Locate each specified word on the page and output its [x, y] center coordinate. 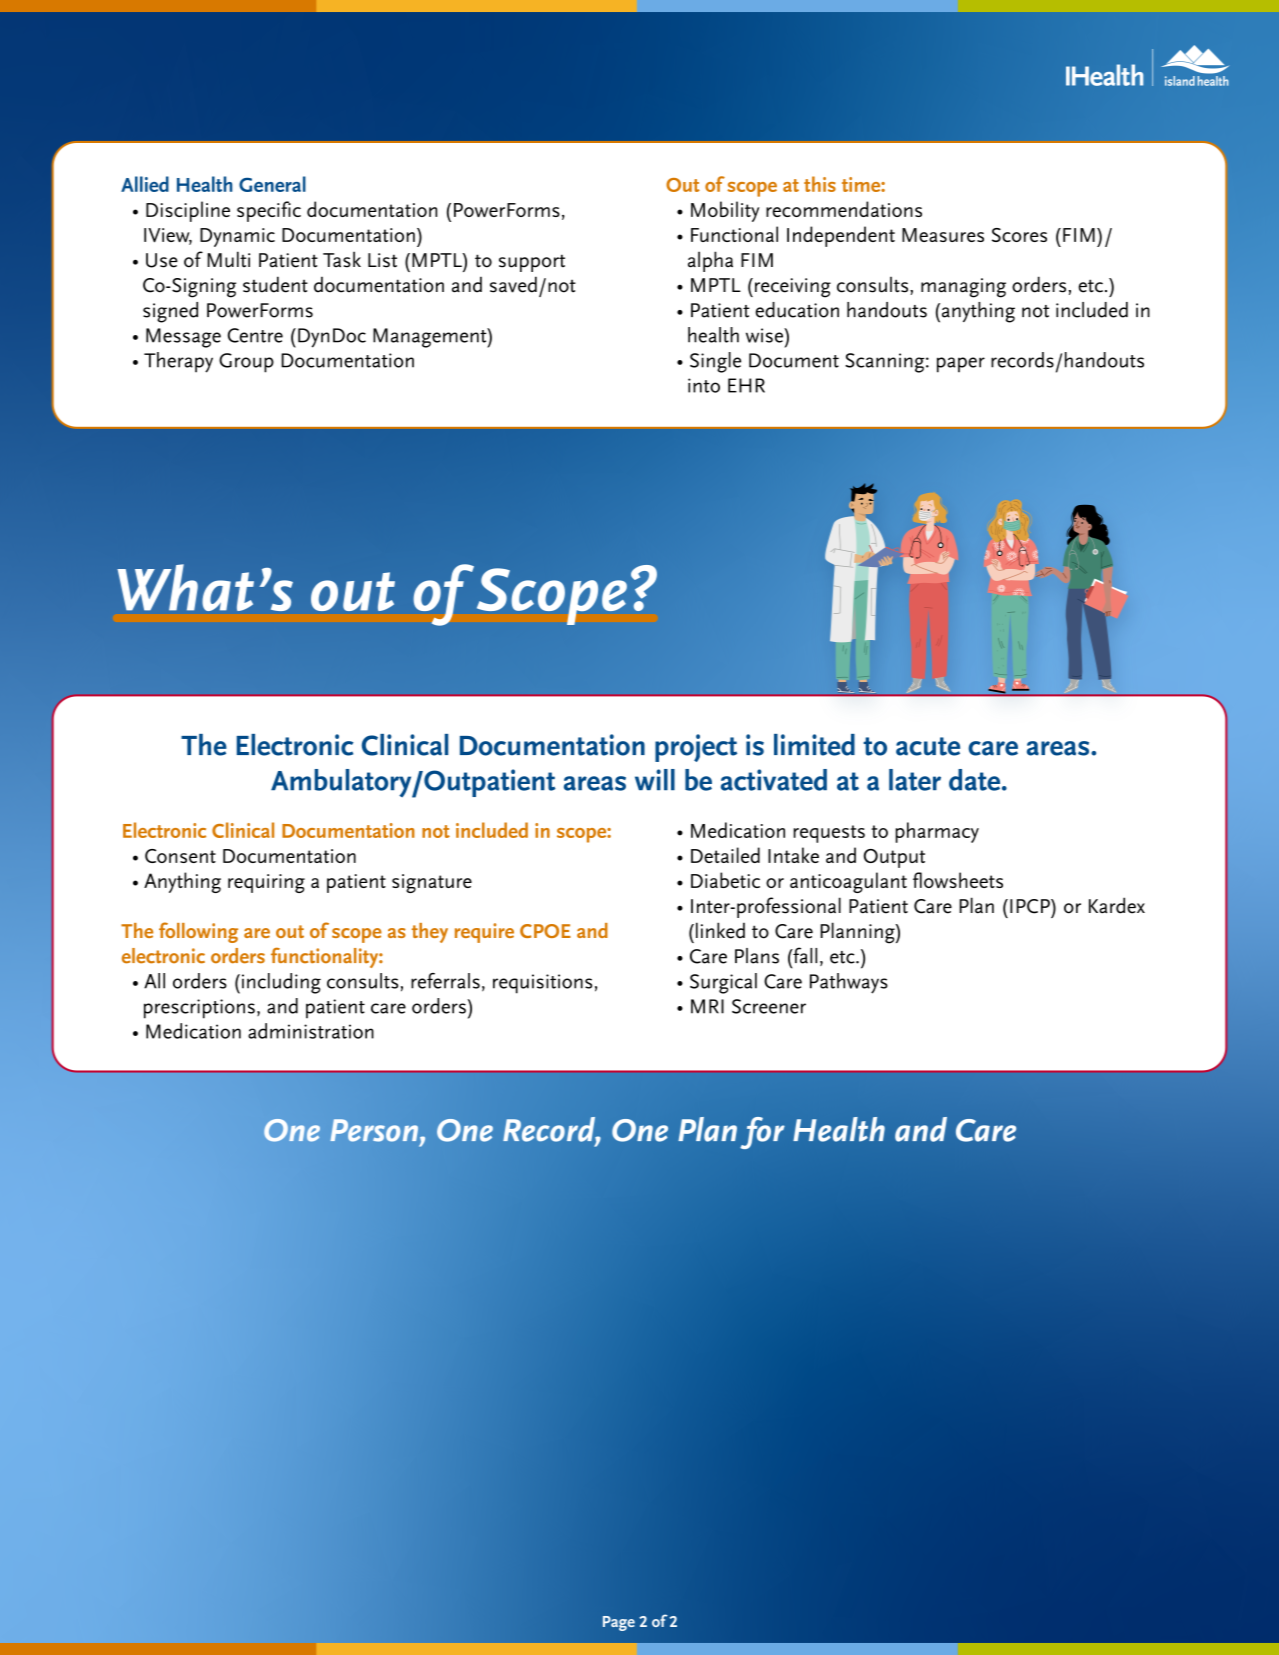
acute [928, 746]
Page [619, 1623]
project [696, 748]
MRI [707, 1006]
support [532, 263]
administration [311, 1031]
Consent [180, 856]
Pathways [849, 983]
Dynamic [237, 237]
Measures [943, 235]
